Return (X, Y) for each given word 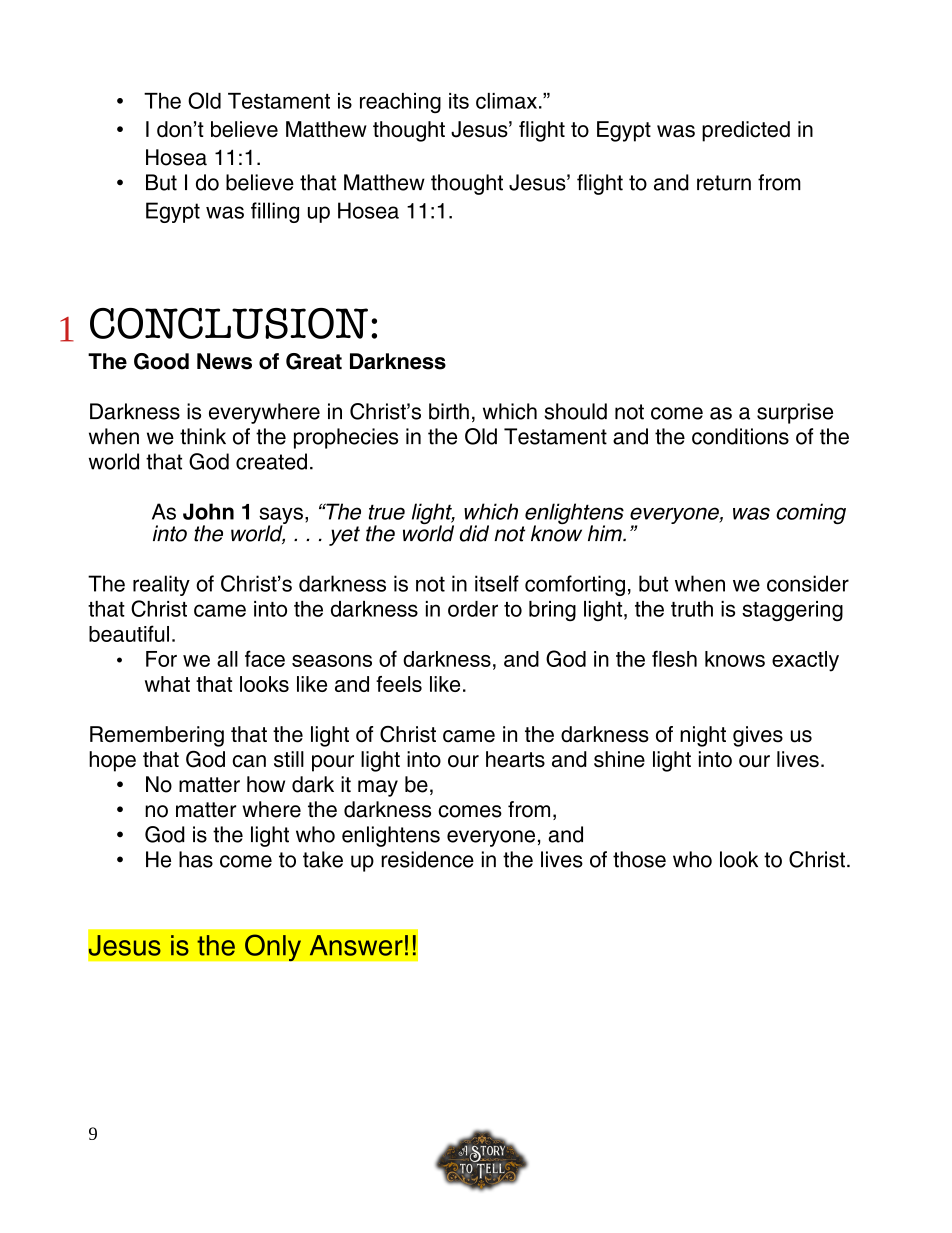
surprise (795, 413)
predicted (746, 131)
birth (449, 411)
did (474, 533)
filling (275, 212)
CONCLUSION (229, 323)
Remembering (157, 736)
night (703, 736)
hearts (515, 759)
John (208, 511)
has (196, 859)
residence (427, 859)
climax (506, 101)
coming (811, 513)
